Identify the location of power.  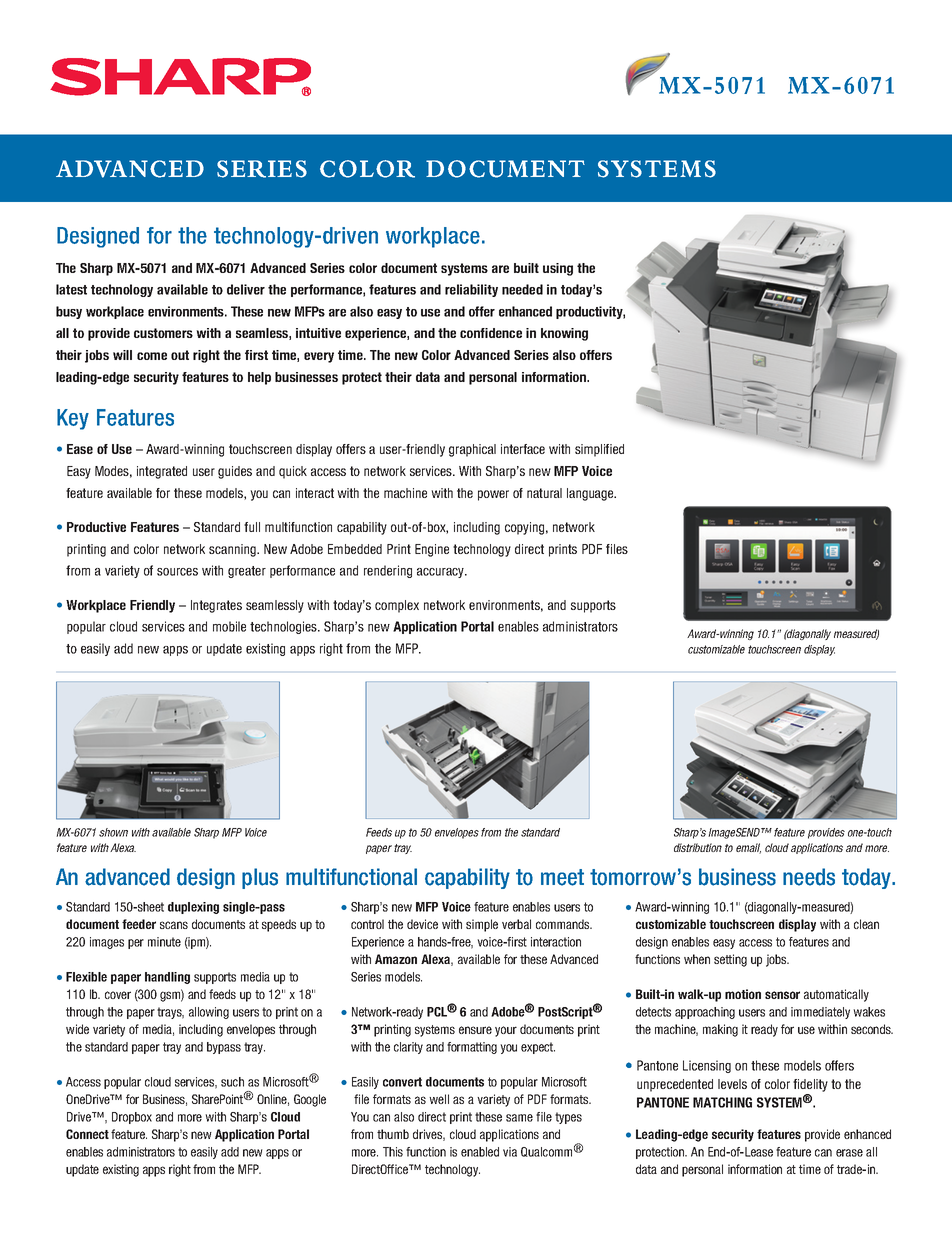
(493, 495).
